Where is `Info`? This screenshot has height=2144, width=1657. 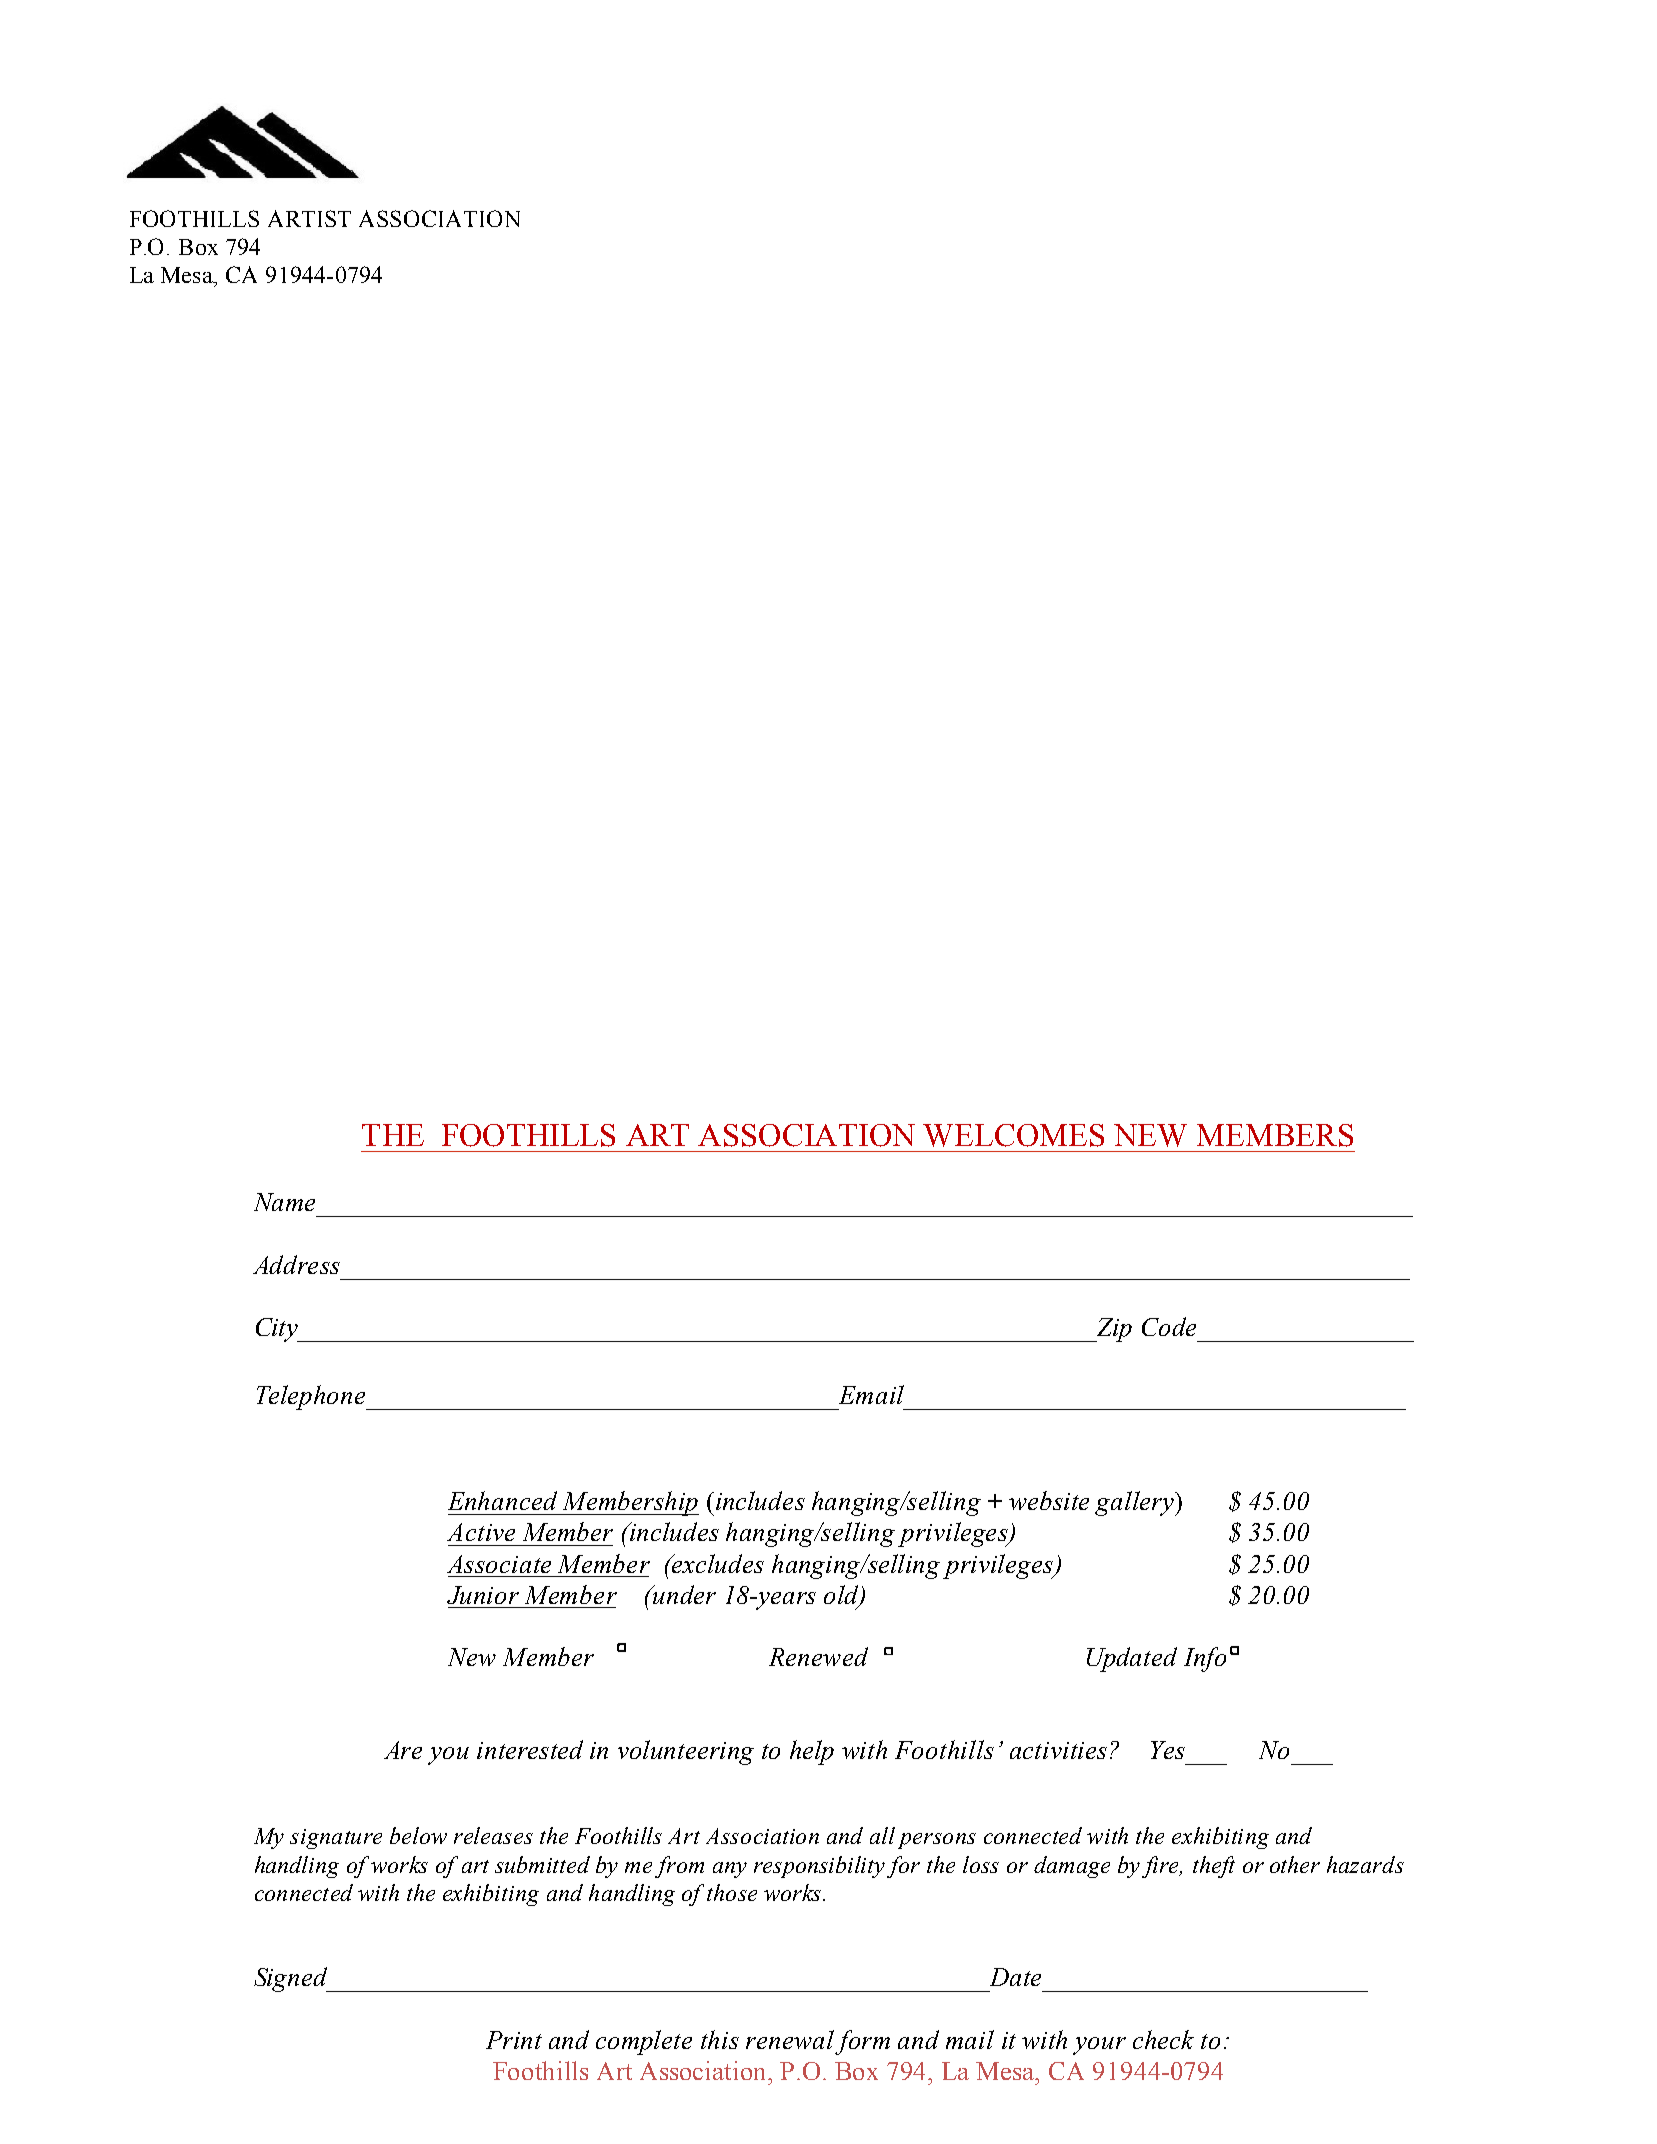 Info is located at coordinates (1205, 1659).
